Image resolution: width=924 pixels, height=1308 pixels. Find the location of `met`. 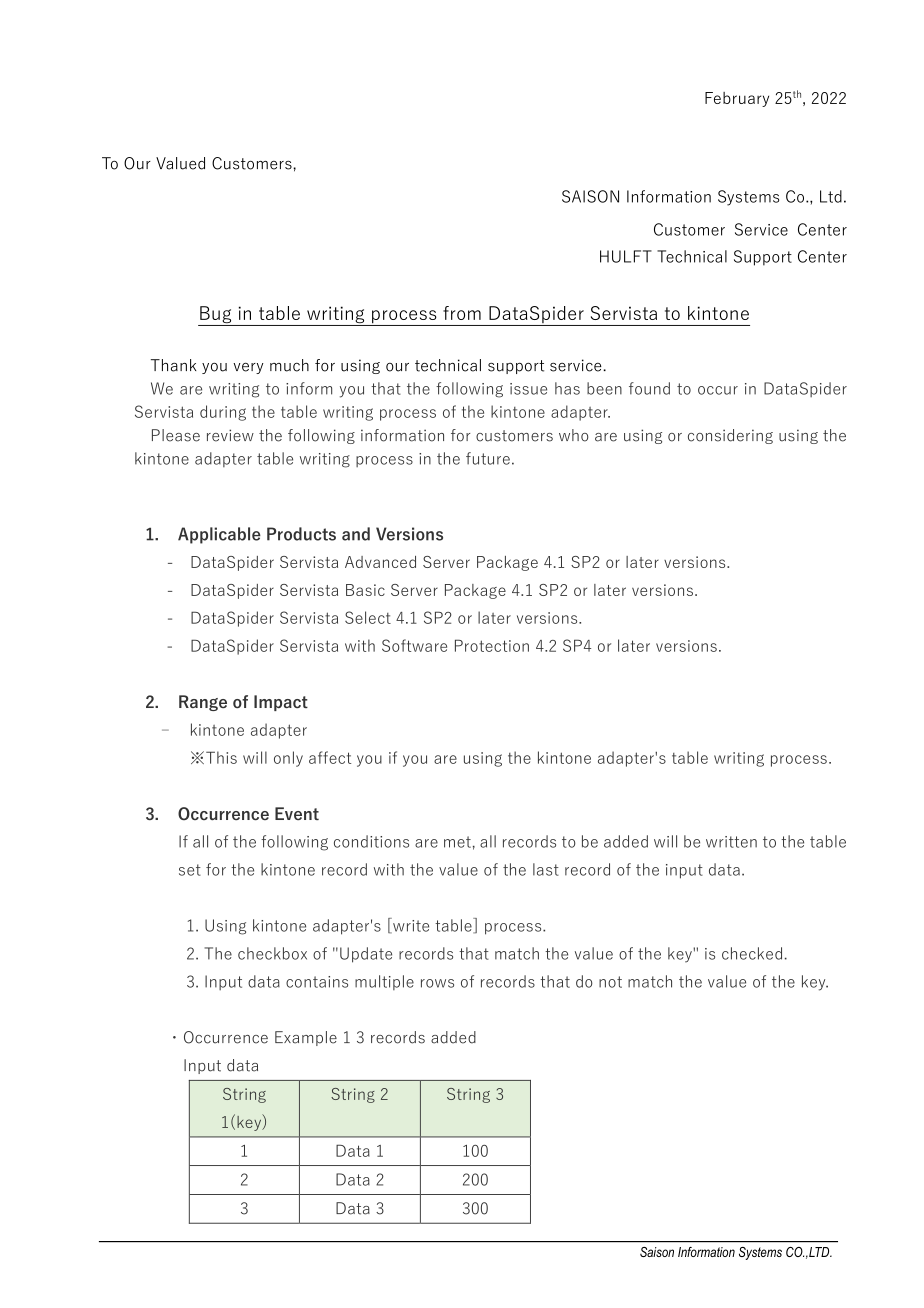

met is located at coordinates (457, 842).
